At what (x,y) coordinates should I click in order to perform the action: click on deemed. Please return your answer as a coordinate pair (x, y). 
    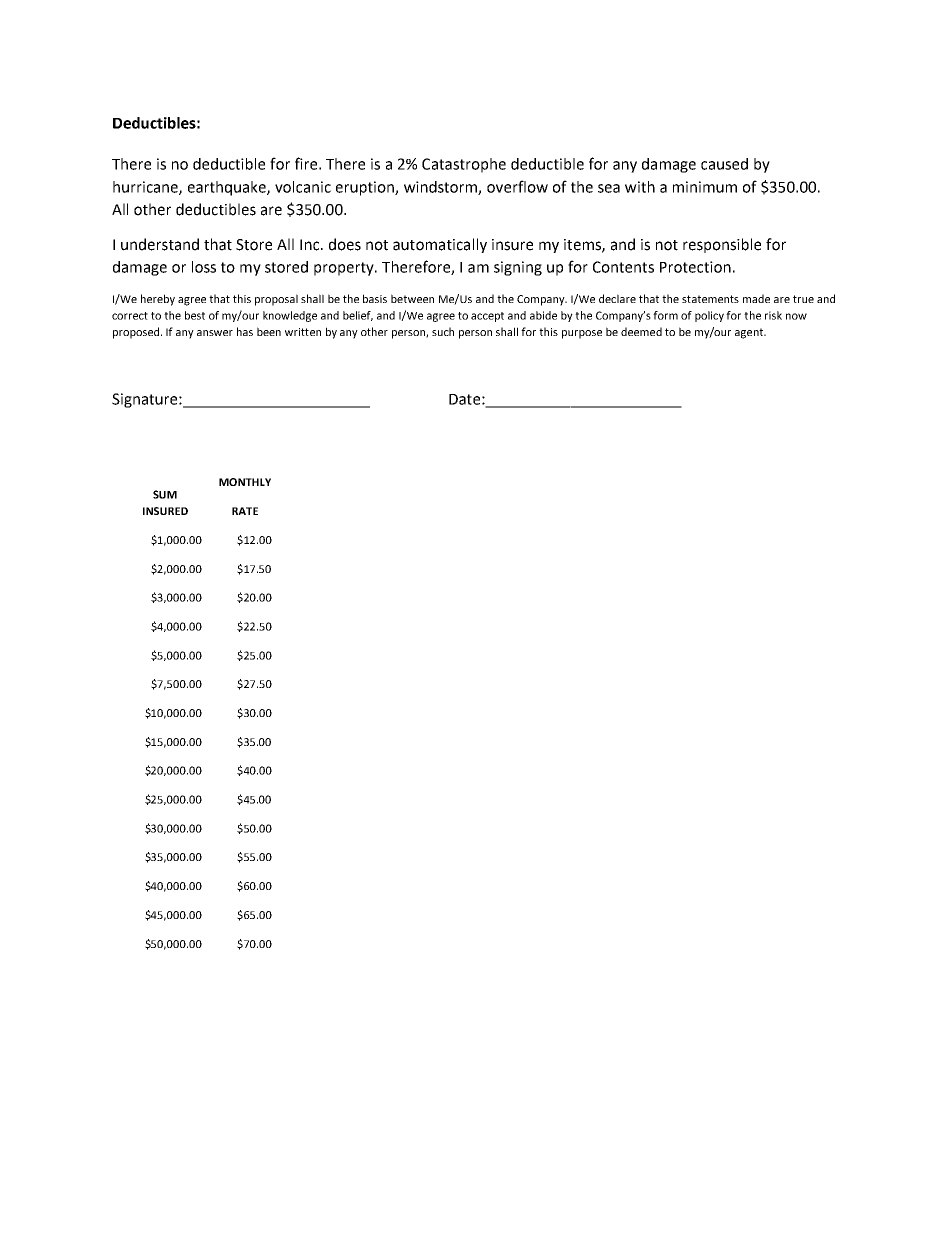
    Looking at the image, I should click on (641, 331).
